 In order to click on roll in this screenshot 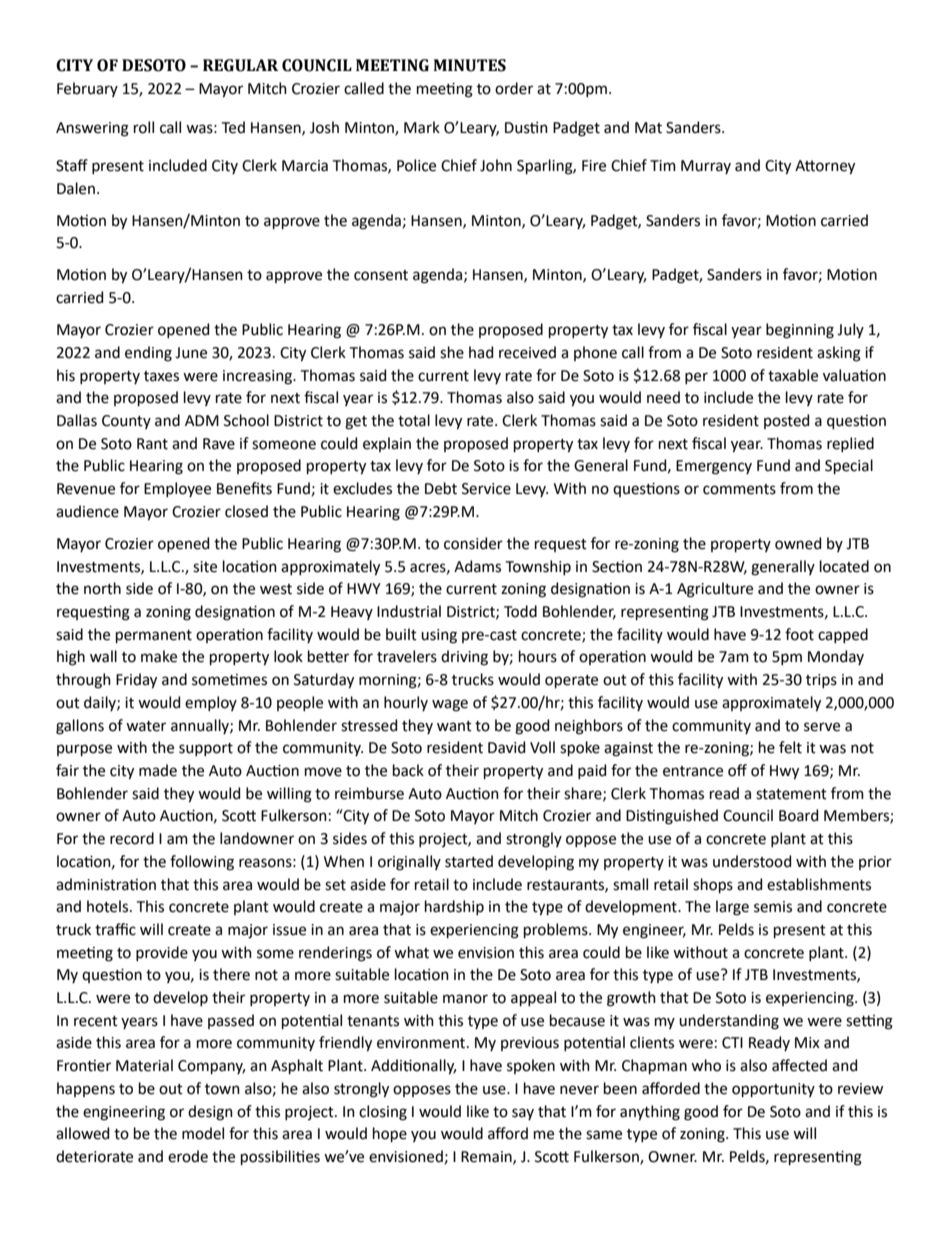, I will do `click(144, 127)`.
